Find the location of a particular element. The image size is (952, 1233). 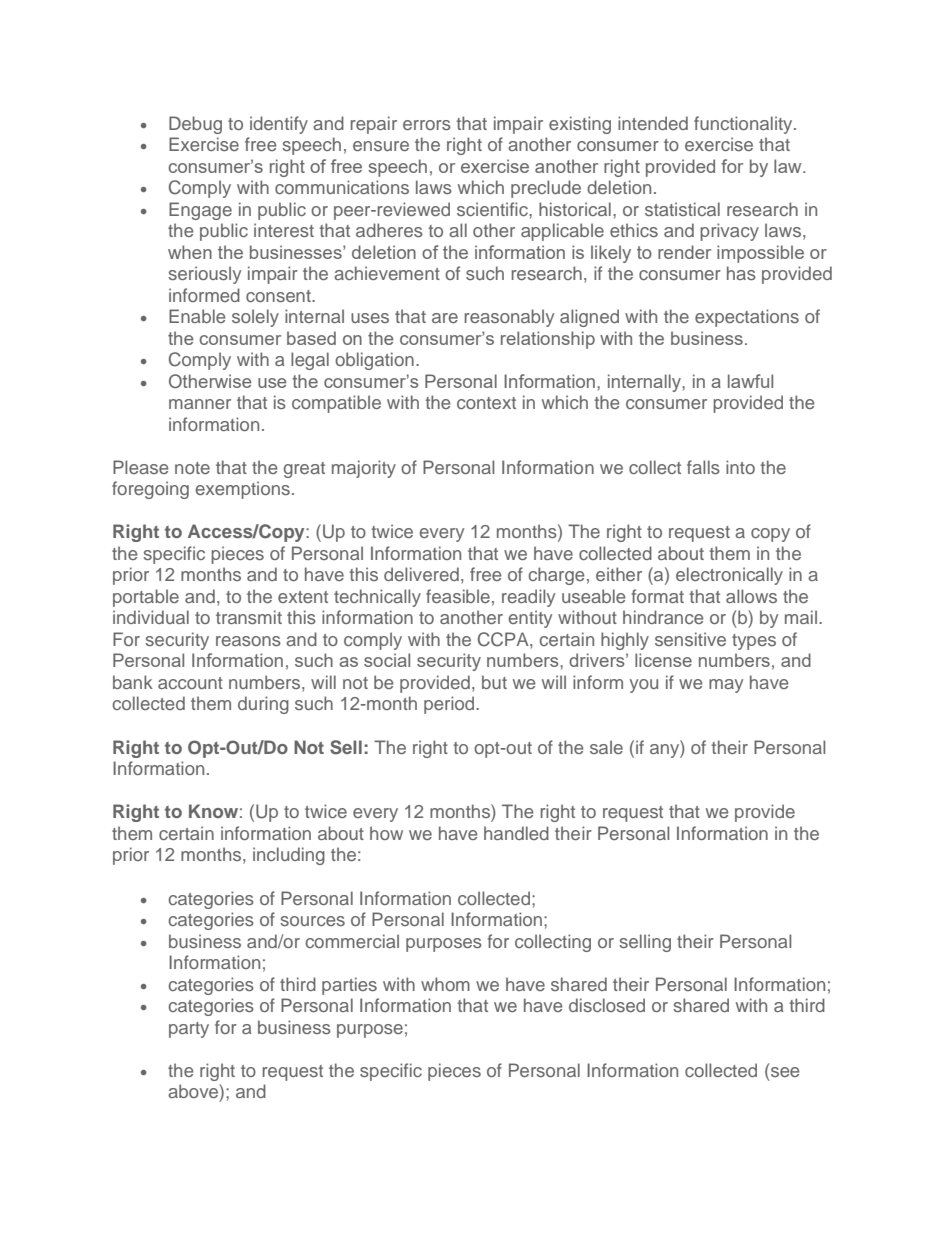

during is located at coordinates (263, 705).
